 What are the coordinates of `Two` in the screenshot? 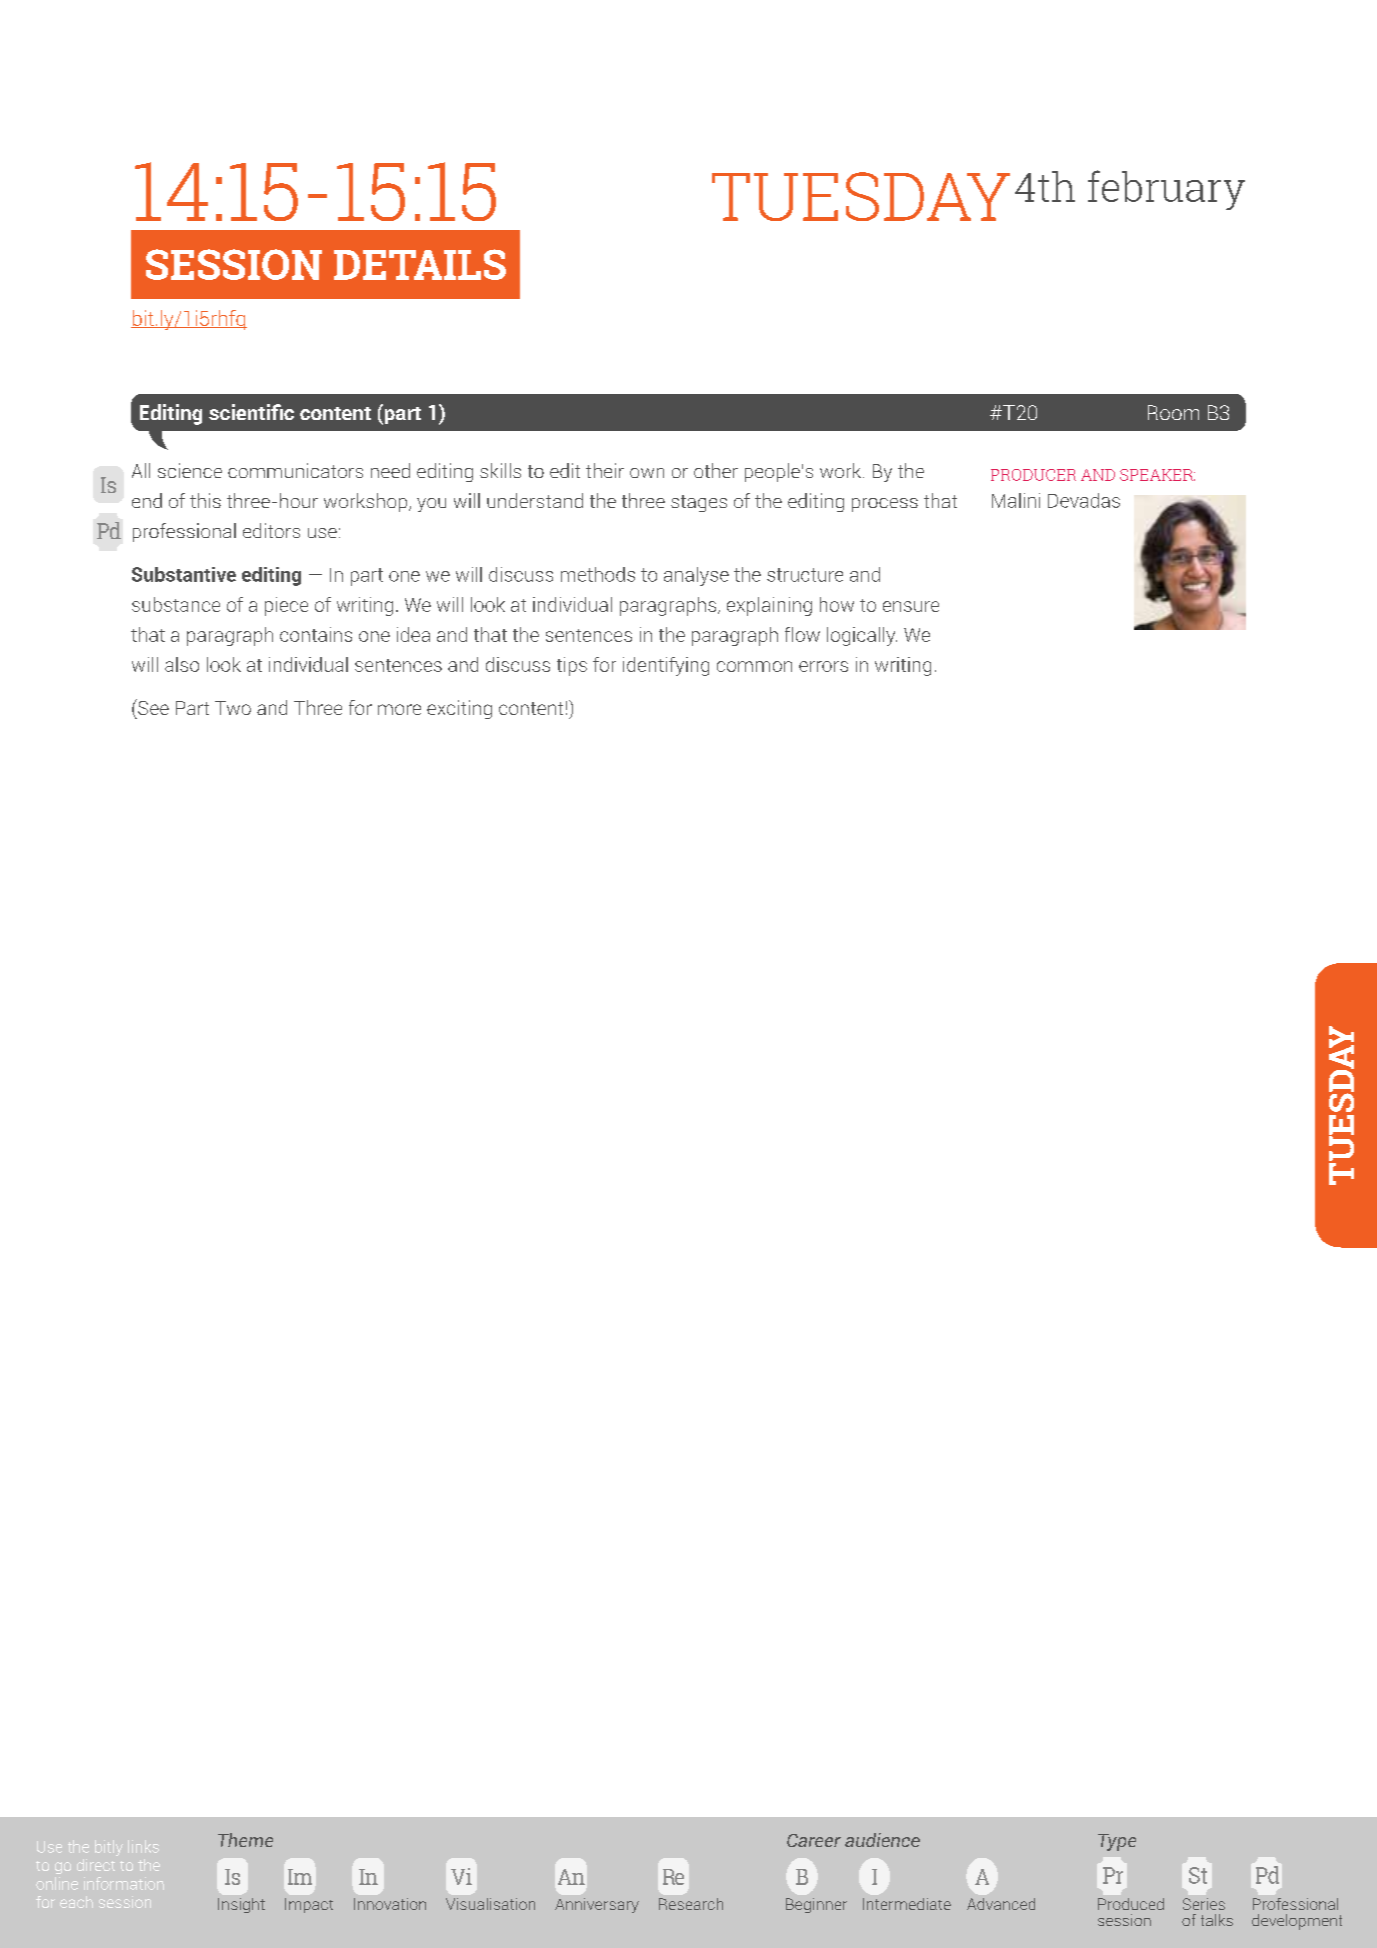 It's located at (233, 708).
